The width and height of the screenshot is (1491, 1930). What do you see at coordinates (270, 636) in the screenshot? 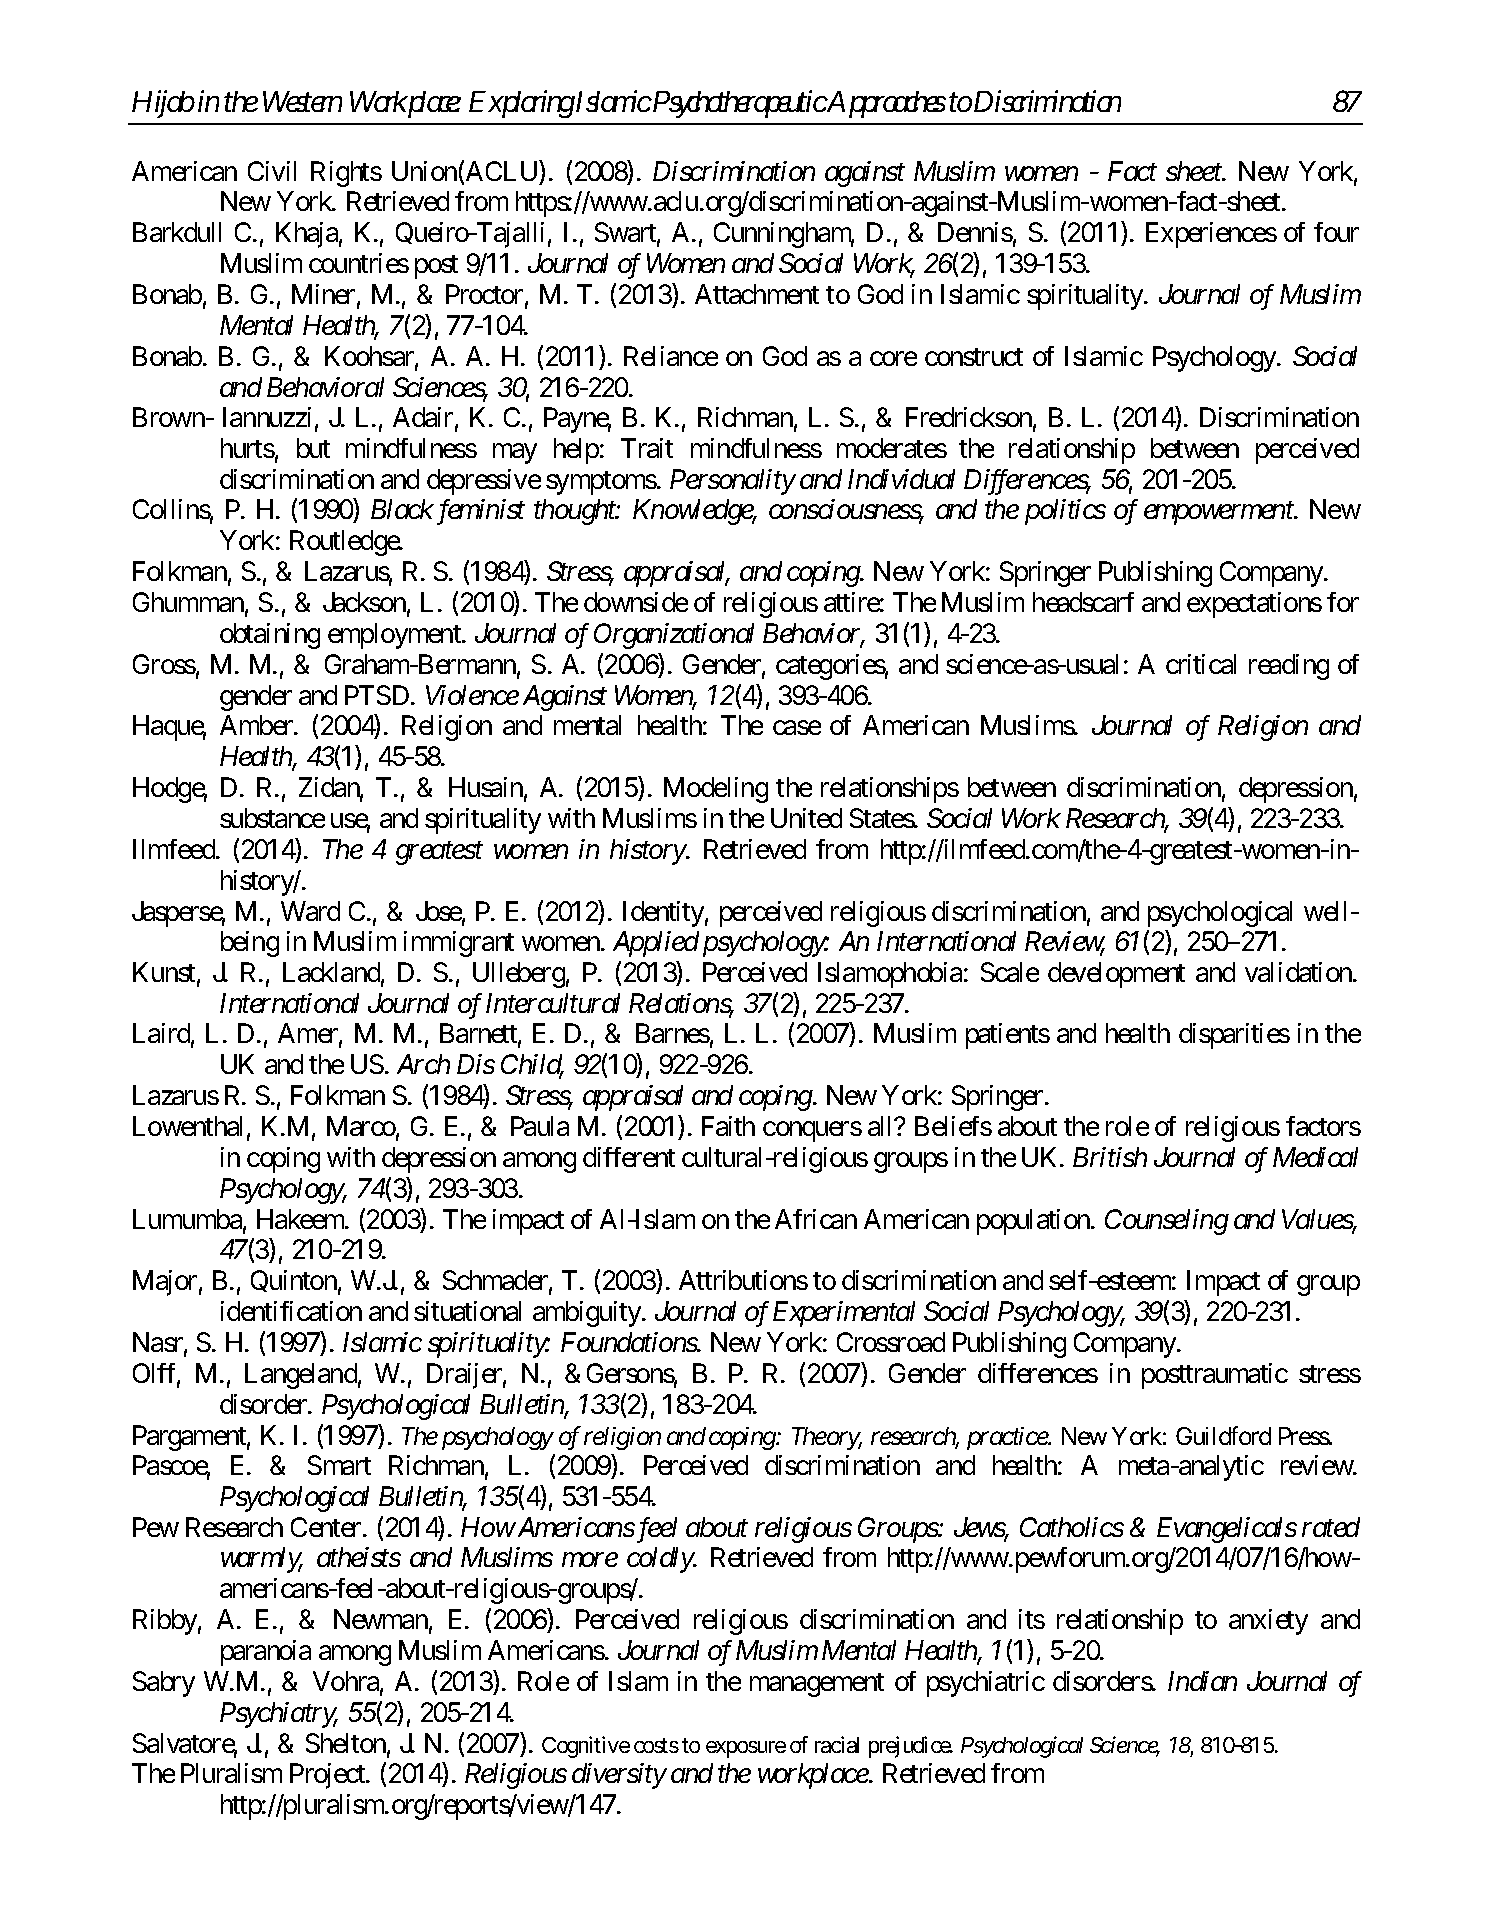
I see `obtaining` at bounding box center [270, 636].
